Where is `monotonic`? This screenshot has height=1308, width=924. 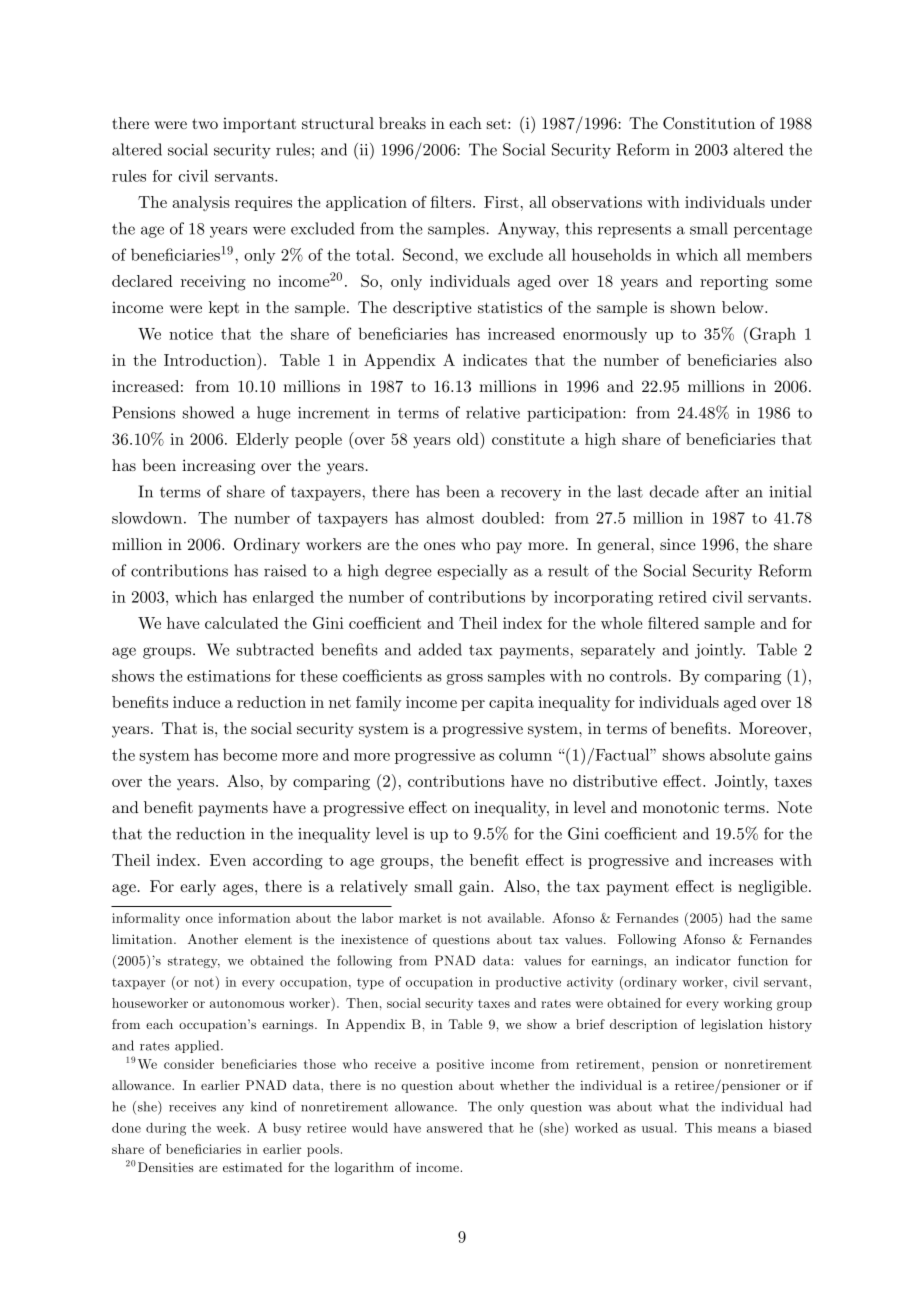 monotonic is located at coordinates (681, 807).
